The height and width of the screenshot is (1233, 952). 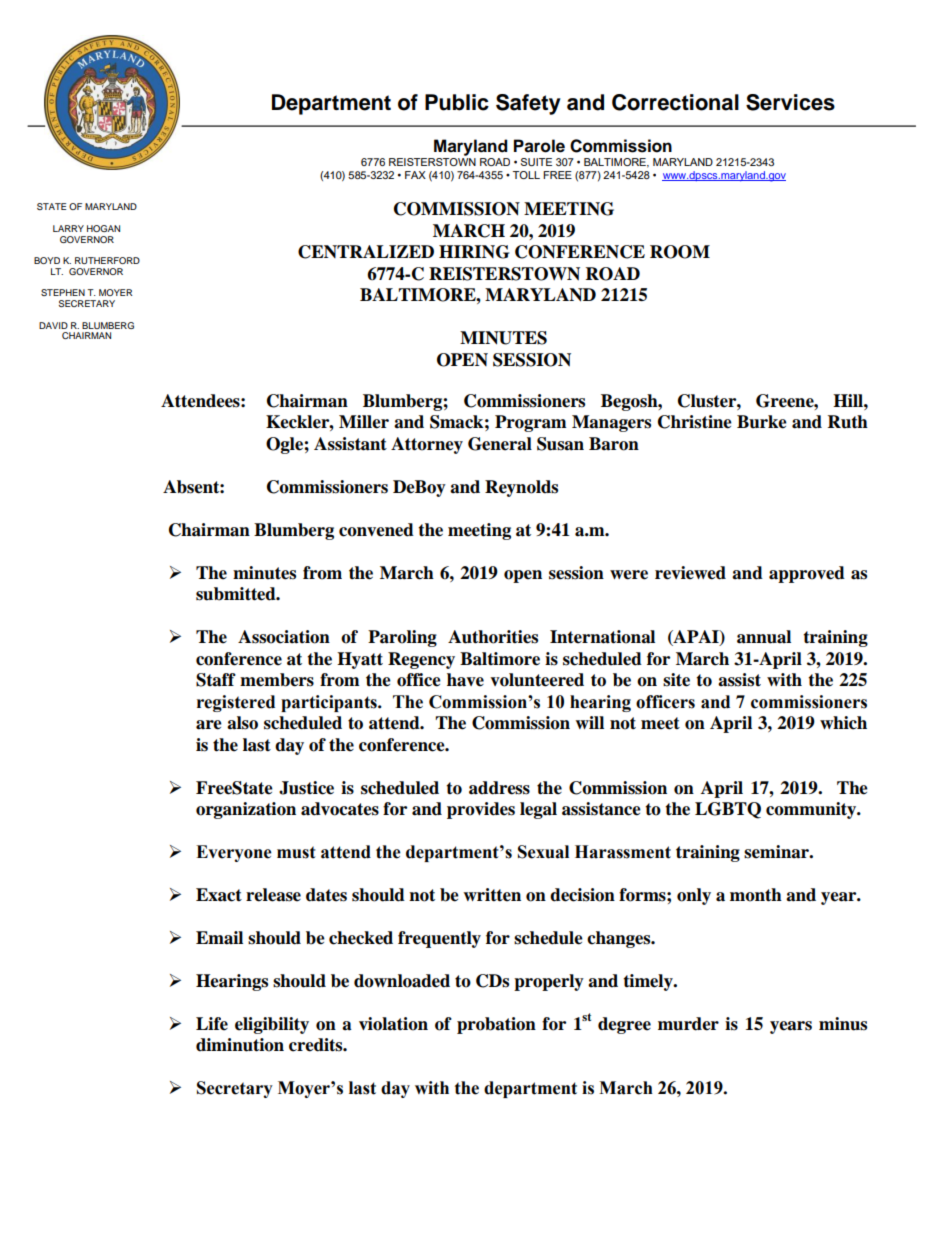 I want to click on Association, so click(x=284, y=637).
